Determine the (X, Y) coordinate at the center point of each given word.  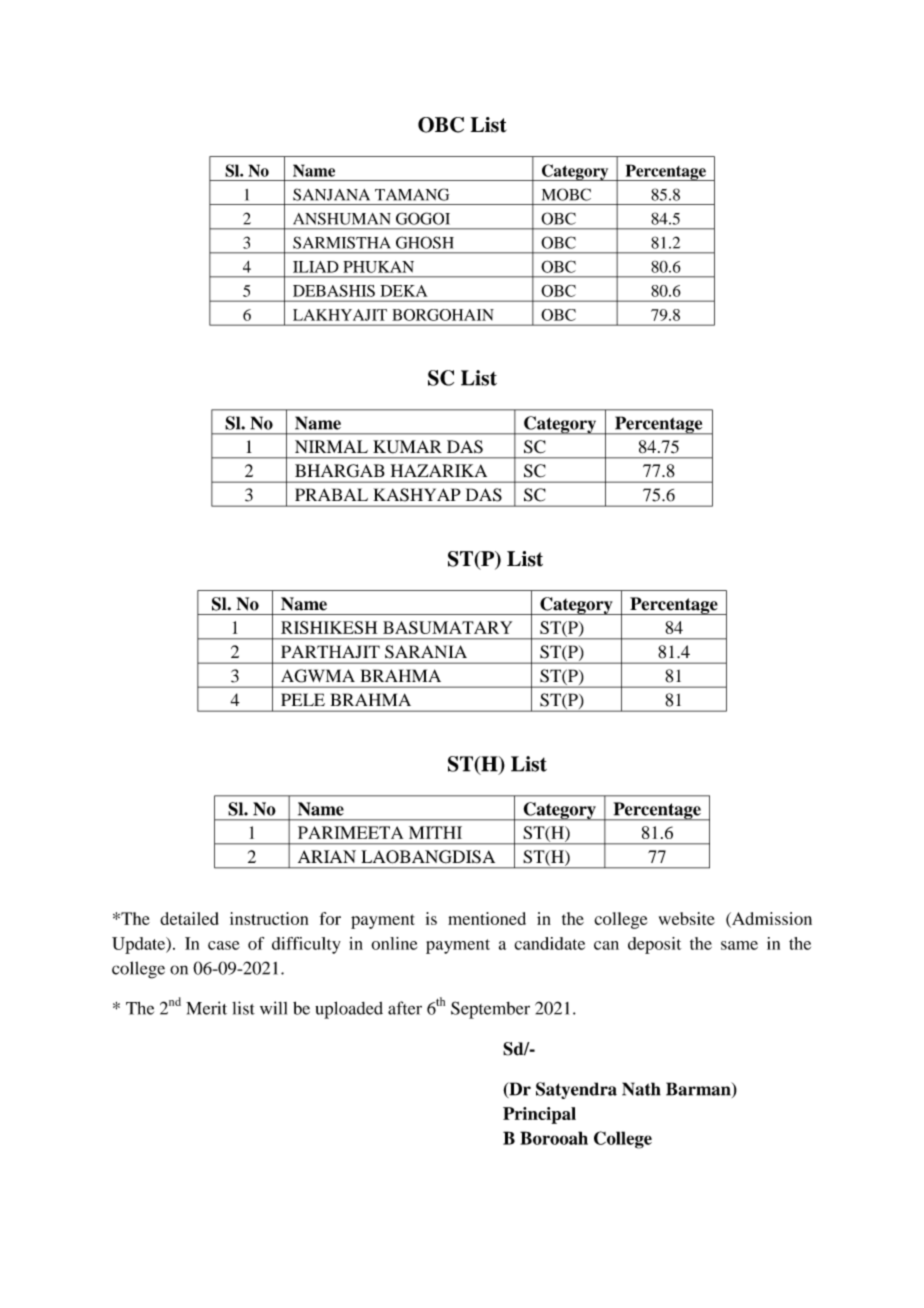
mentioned (487, 918)
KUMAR (407, 447)
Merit (206, 1008)
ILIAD (316, 267)
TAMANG (412, 194)
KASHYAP (417, 495)
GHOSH (425, 242)
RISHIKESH (329, 627)
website (687, 918)
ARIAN (327, 856)
